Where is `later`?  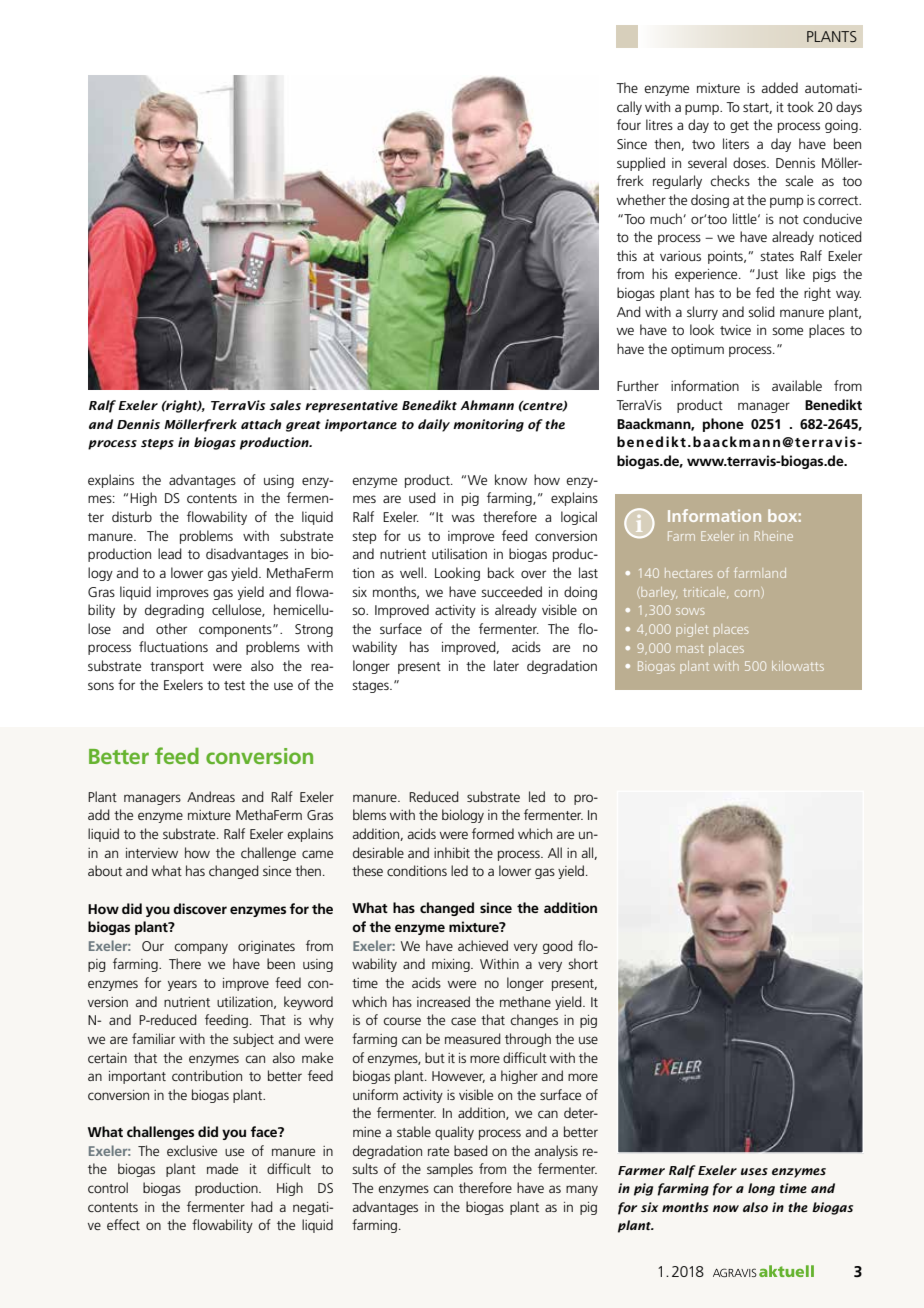 later is located at coordinates (506, 665).
